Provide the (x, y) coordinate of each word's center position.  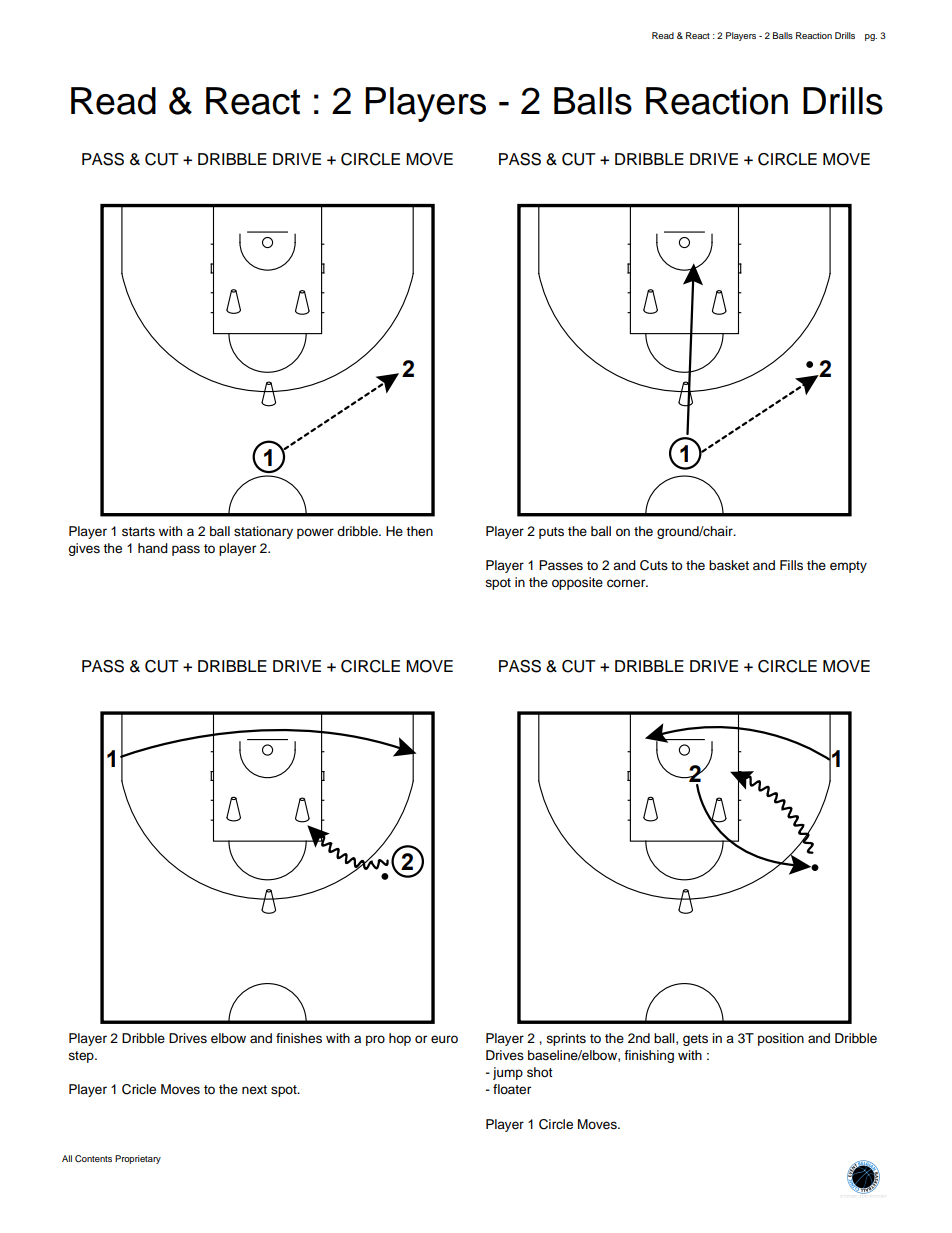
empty (848, 567)
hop (400, 1039)
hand (153, 548)
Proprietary (138, 1159)
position (781, 1039)
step (82, 1057)
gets (695, 1040)
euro (444, 1039)
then (419, 531)
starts (138, 532)
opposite (577, 583)
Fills (791, 565)
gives (84, 549)
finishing (649, 1056)
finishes (299, 1038)
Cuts (654, 565)
